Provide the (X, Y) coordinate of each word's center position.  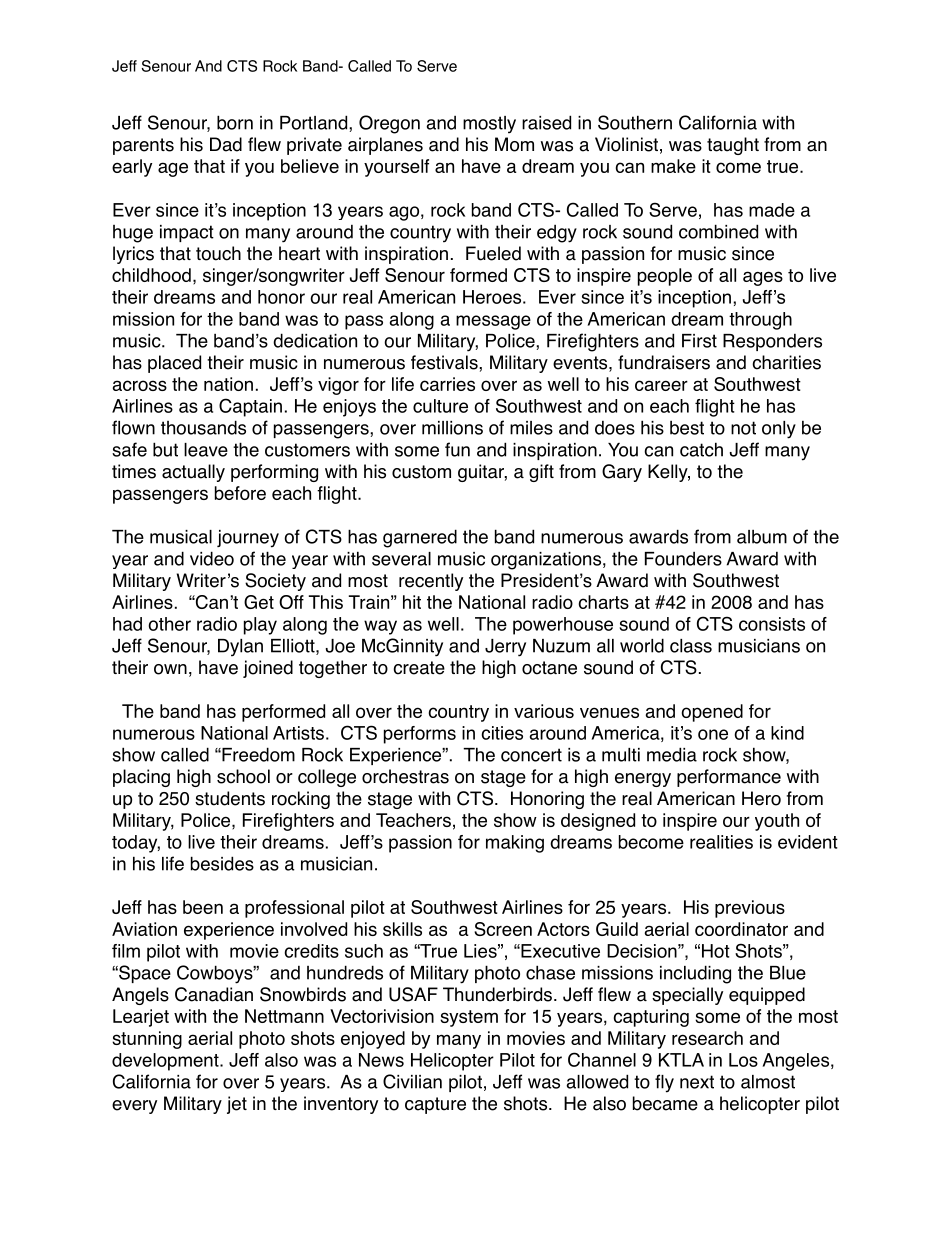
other (169, 624)
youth (777, 822)
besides (222, 863)
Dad (226, 144)
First (699, 341)
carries (447, 384)
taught (733, 146)
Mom (514, 144)
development (166, 1062)
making (515, 844)
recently (431, 582)
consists (772, 624)
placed (174, 364)
